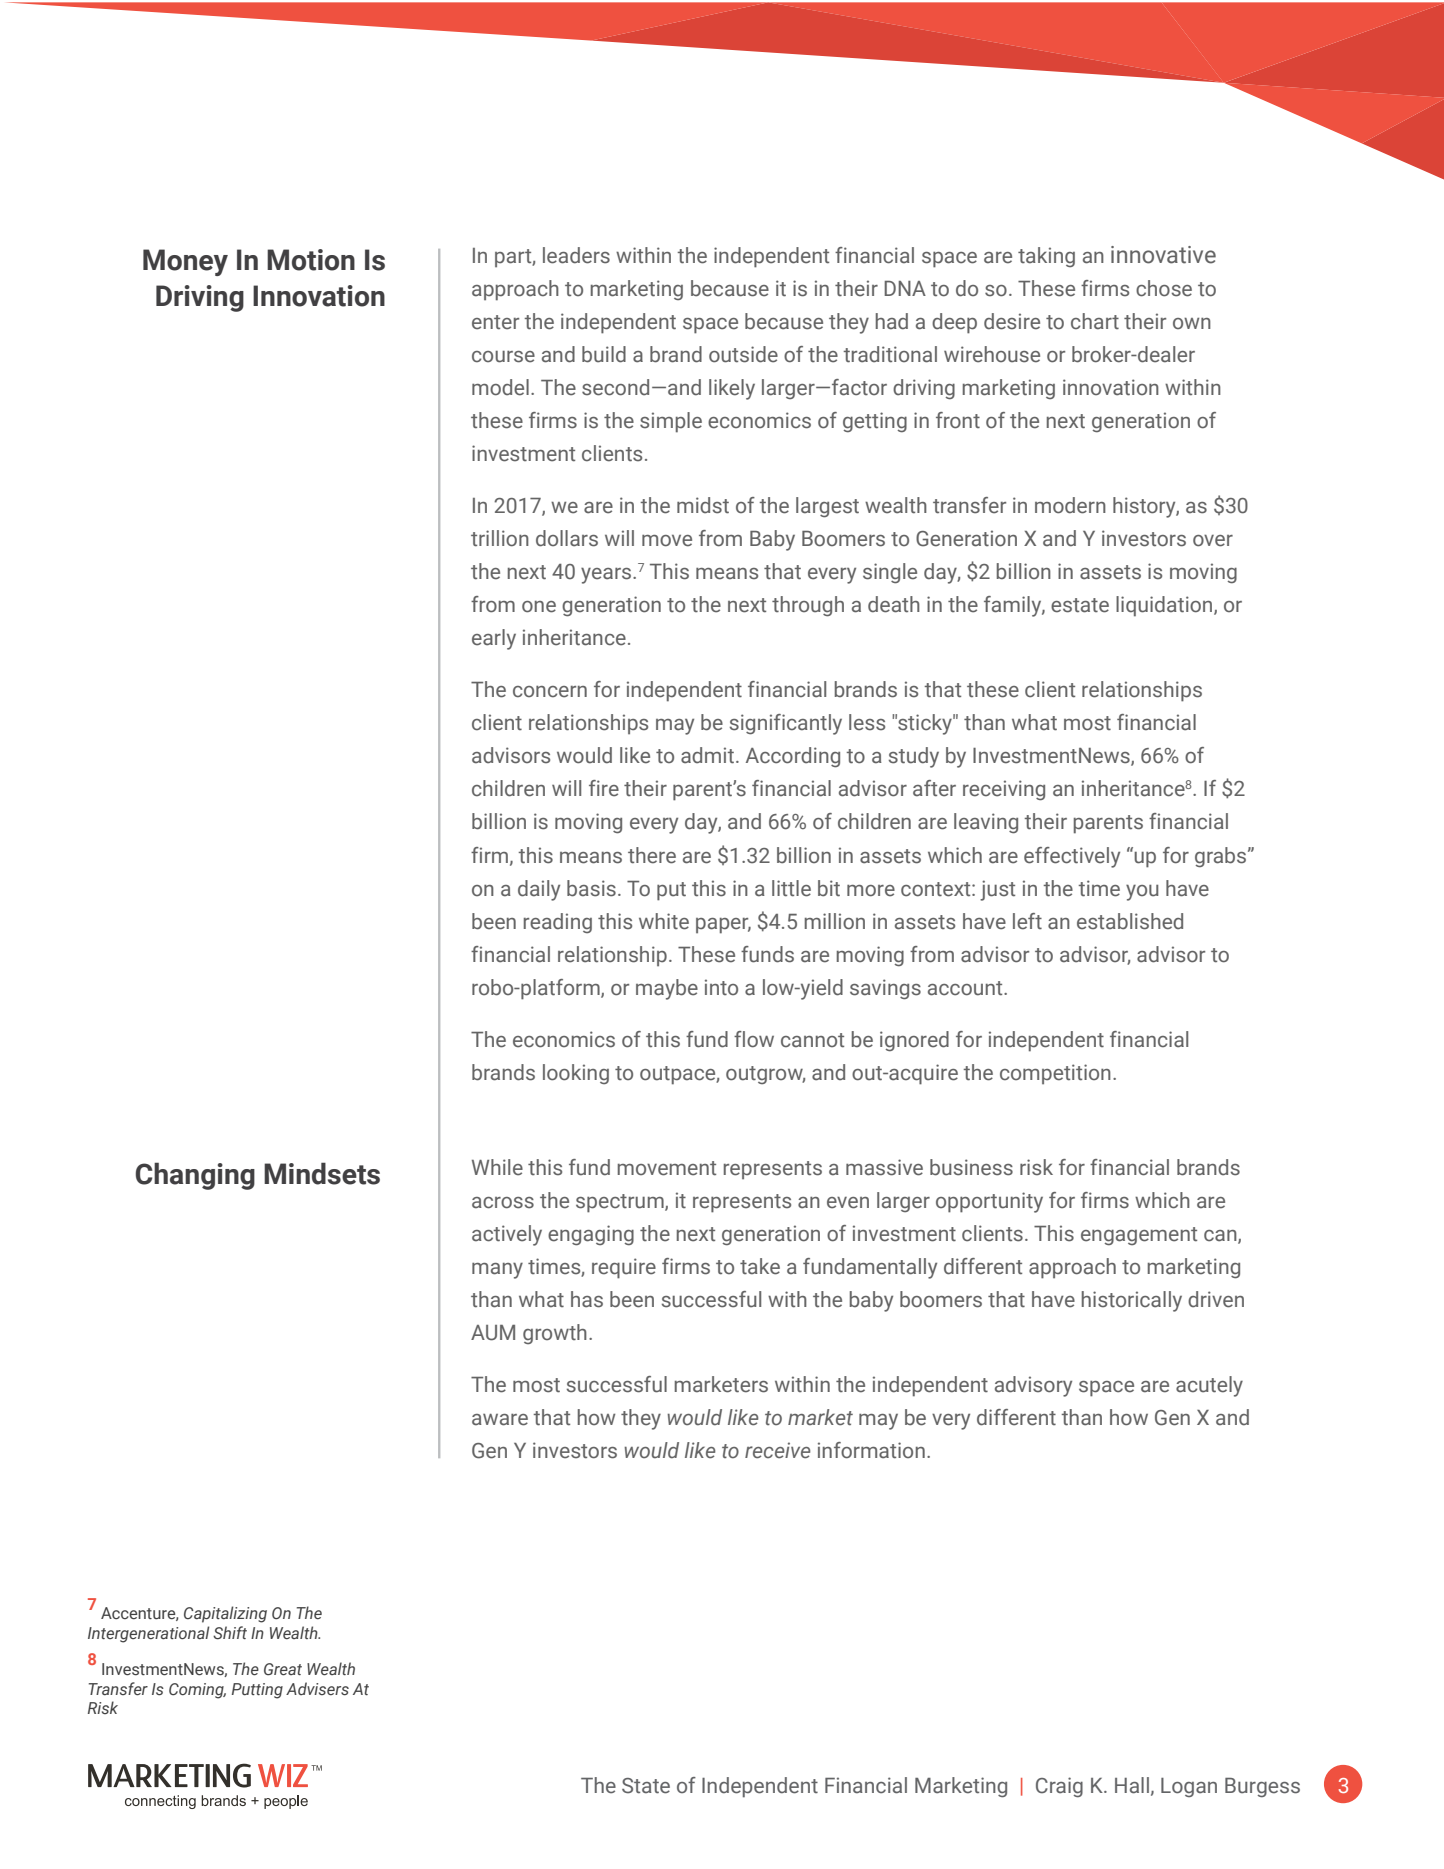 This screenshot has height=1869, width=1444. What do you see at coordinates (1164, 288) in the screenshot?
I see `chose` at bounding box center [1164, 288].
